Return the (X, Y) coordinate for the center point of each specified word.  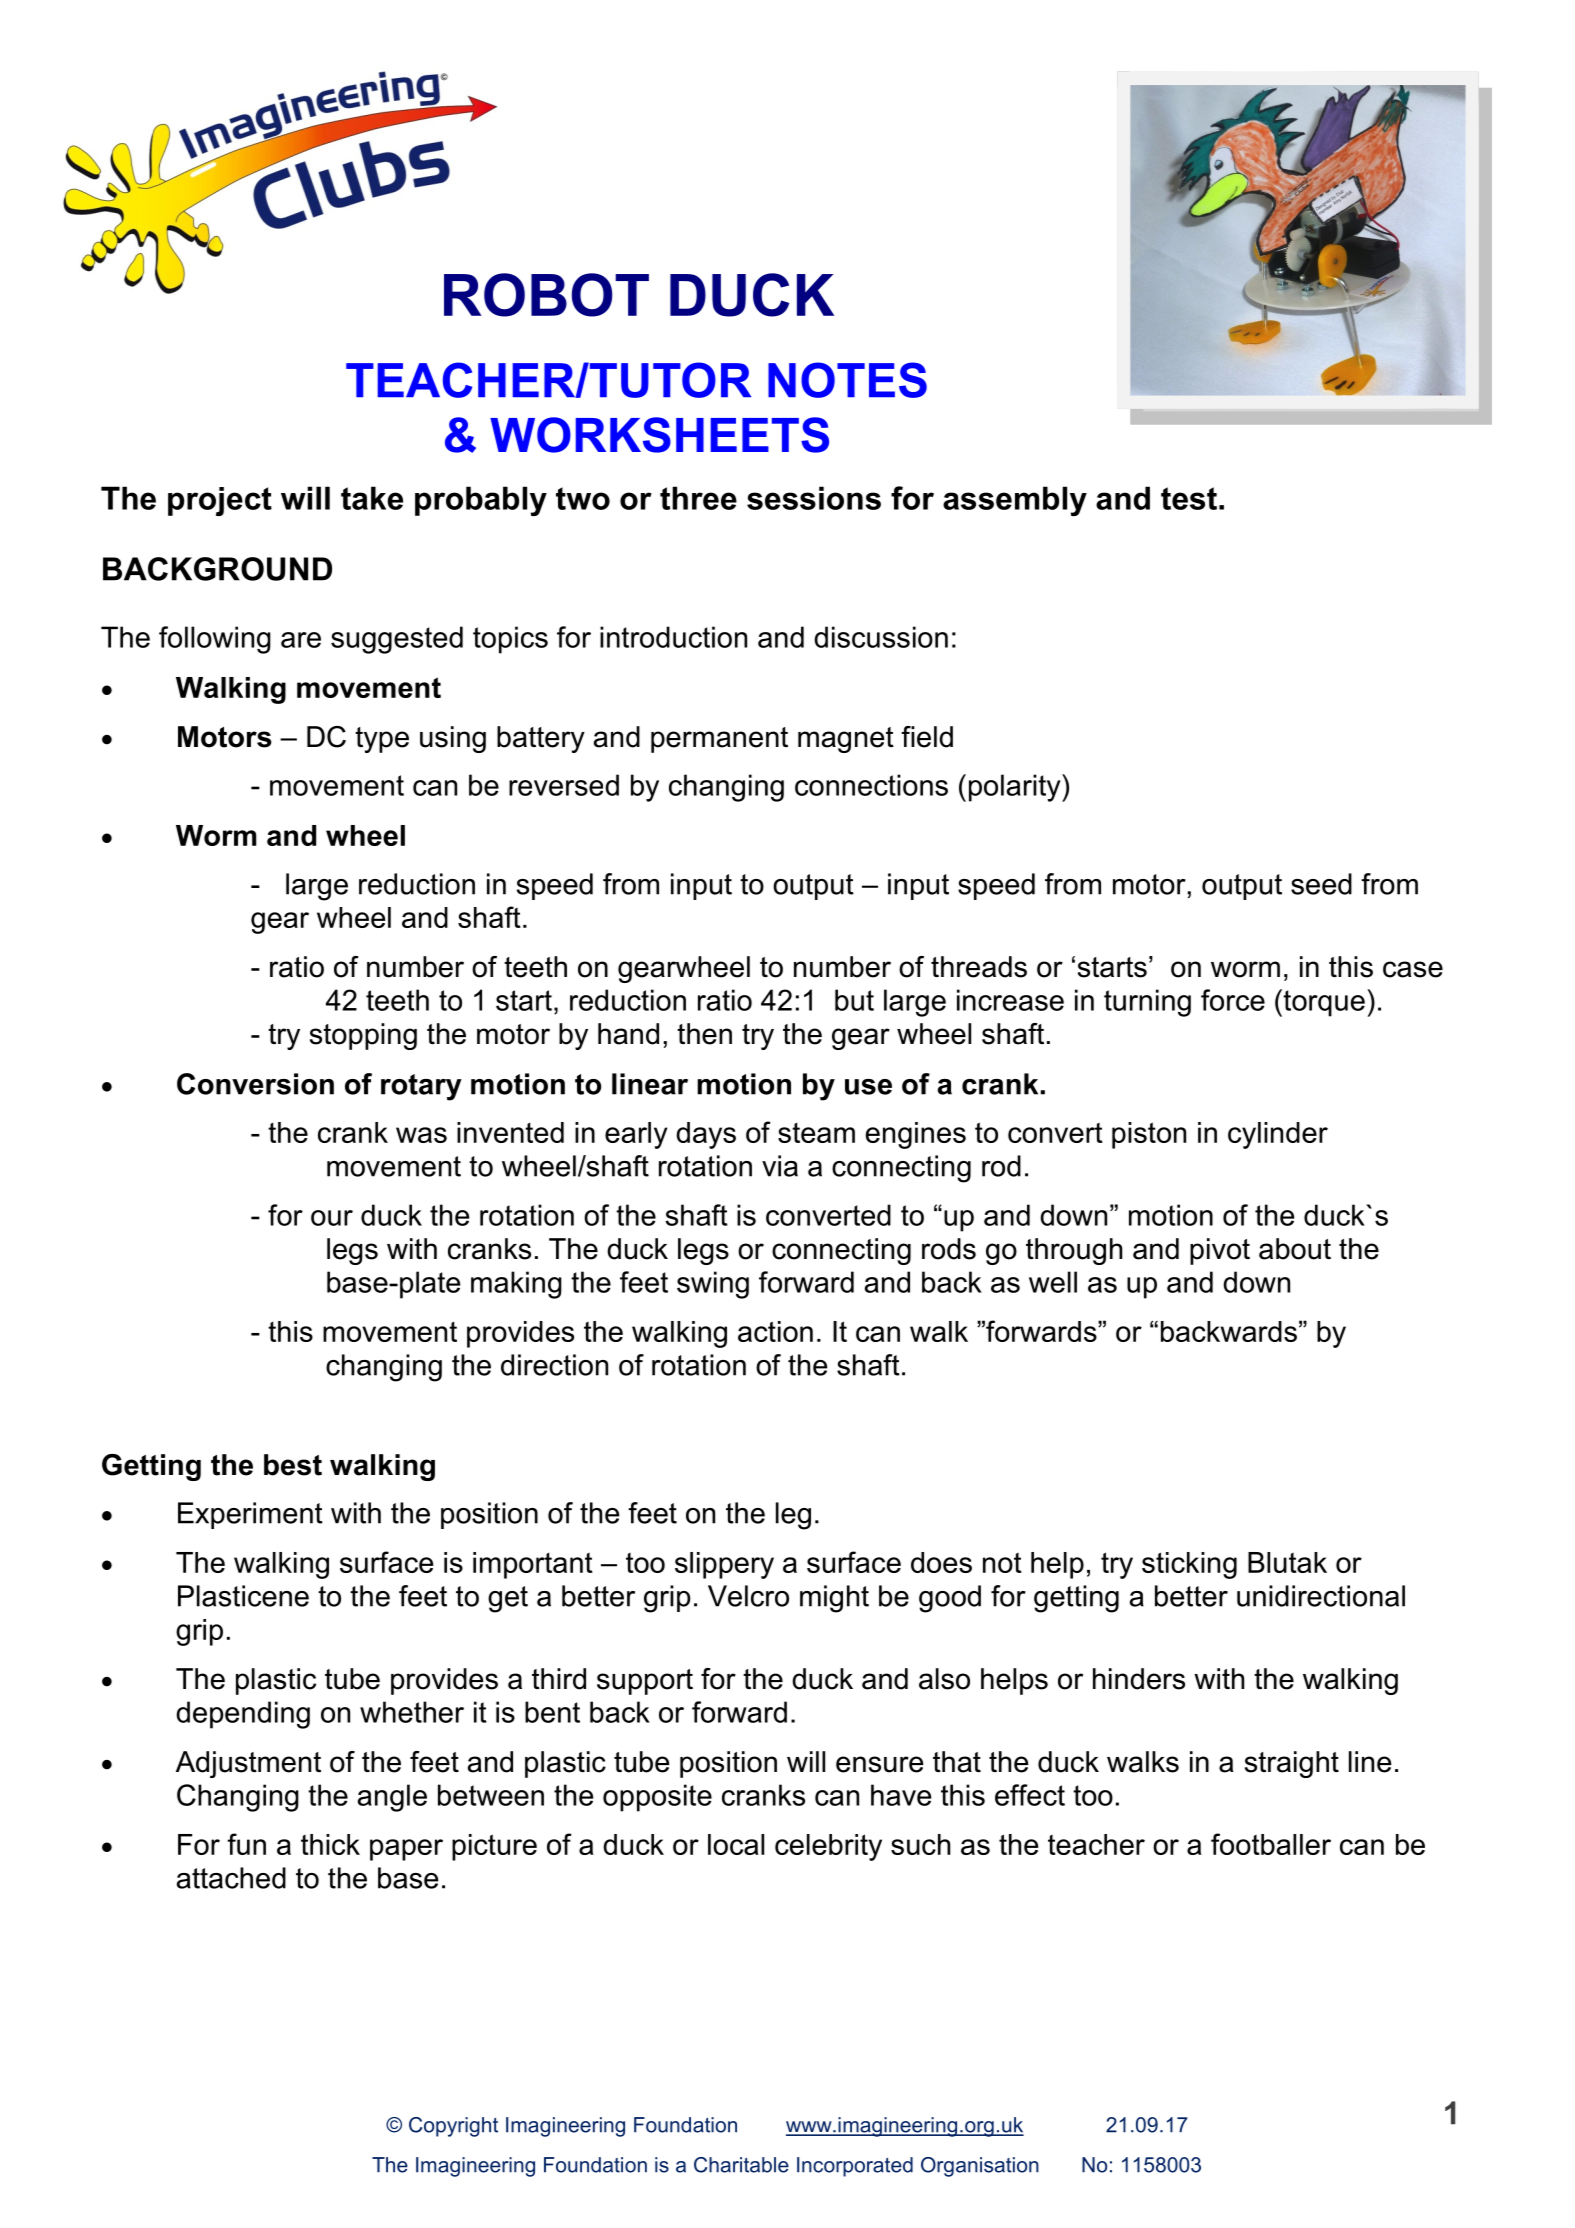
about (1295, 1249)
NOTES (847, 380)
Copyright (453, 2127)
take (372, 498)
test (1189, 498)
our (332, 1218)
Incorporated (855, 2167)
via (780, 1166)
